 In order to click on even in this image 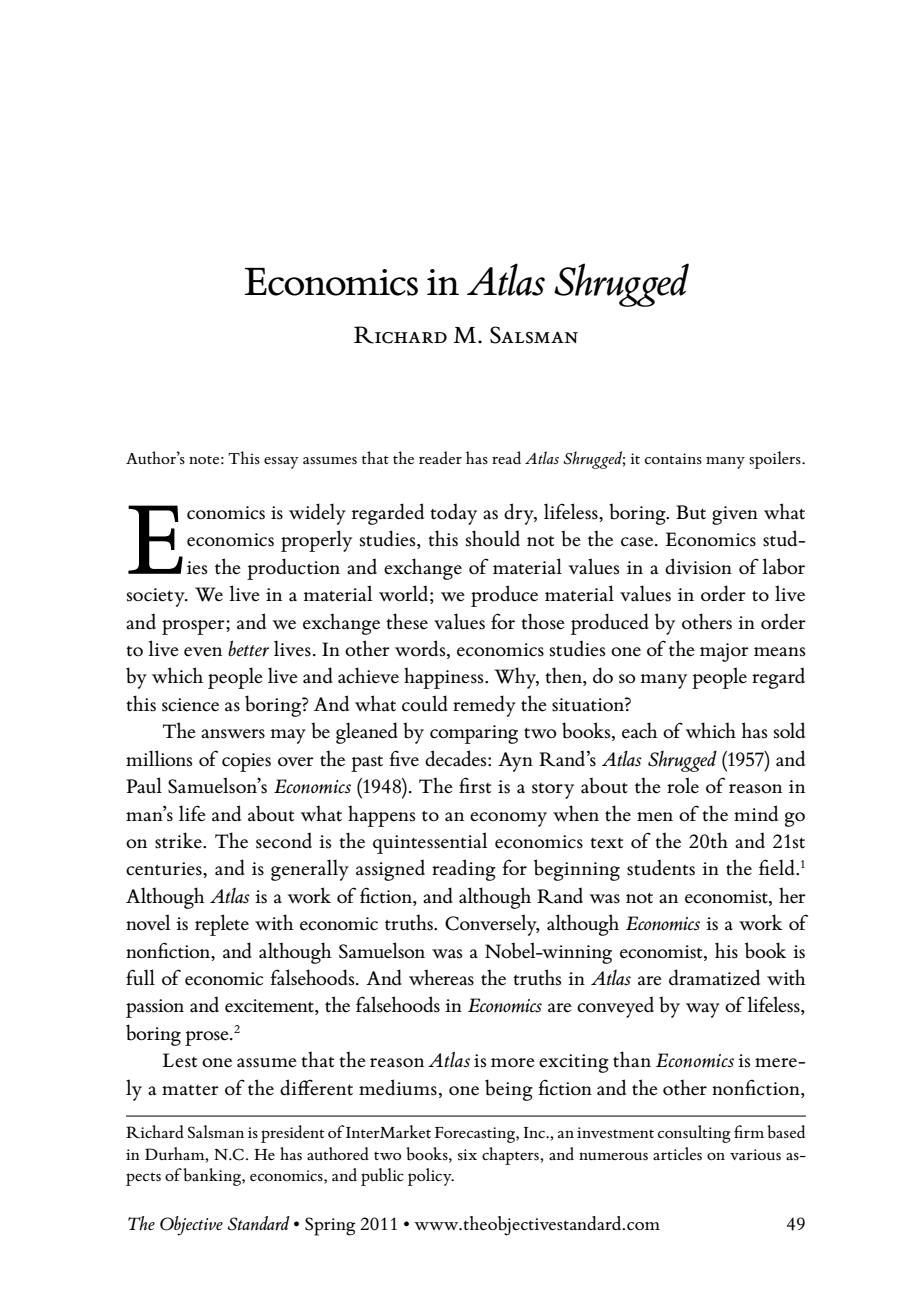, I will do `click(203, 652)`.
